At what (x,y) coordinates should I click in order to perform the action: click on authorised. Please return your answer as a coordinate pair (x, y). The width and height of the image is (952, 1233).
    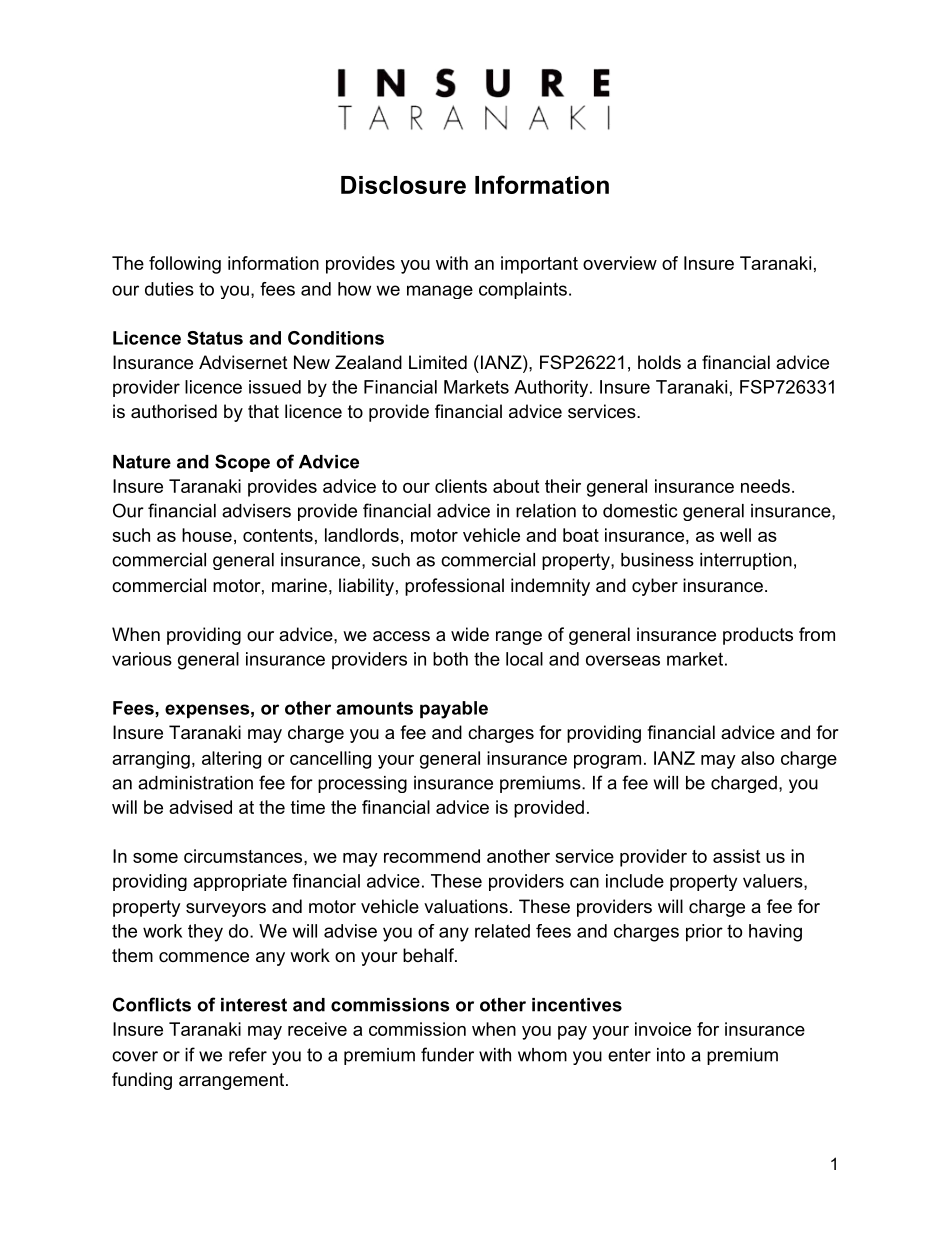
    Looking at the image, I should click on (174, 411).
